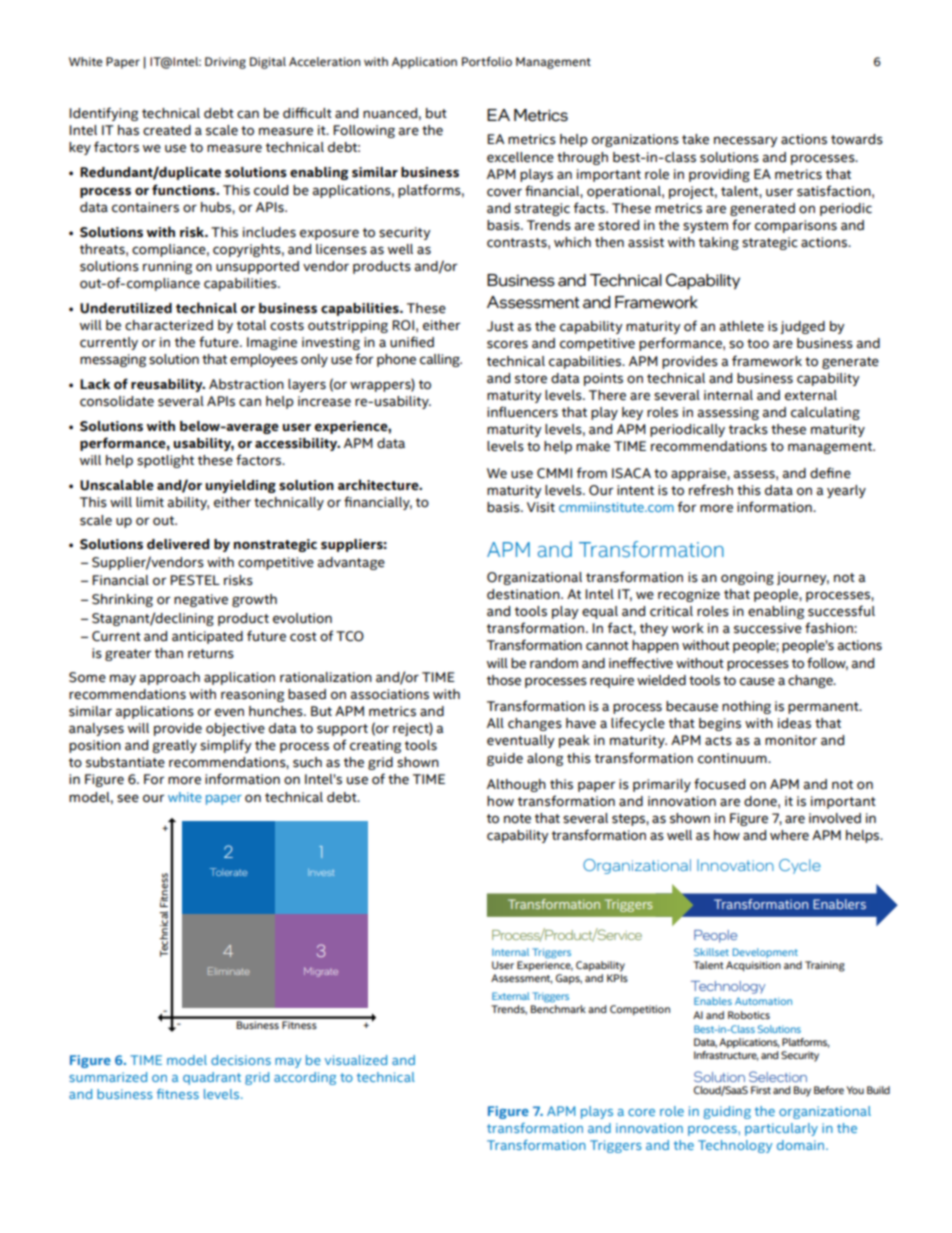 This screenshot has width=952, height=1233. What do you see at coordinates (746, 141) in the screenshot?
I see `necessary` at bounding box center [746, 141].
